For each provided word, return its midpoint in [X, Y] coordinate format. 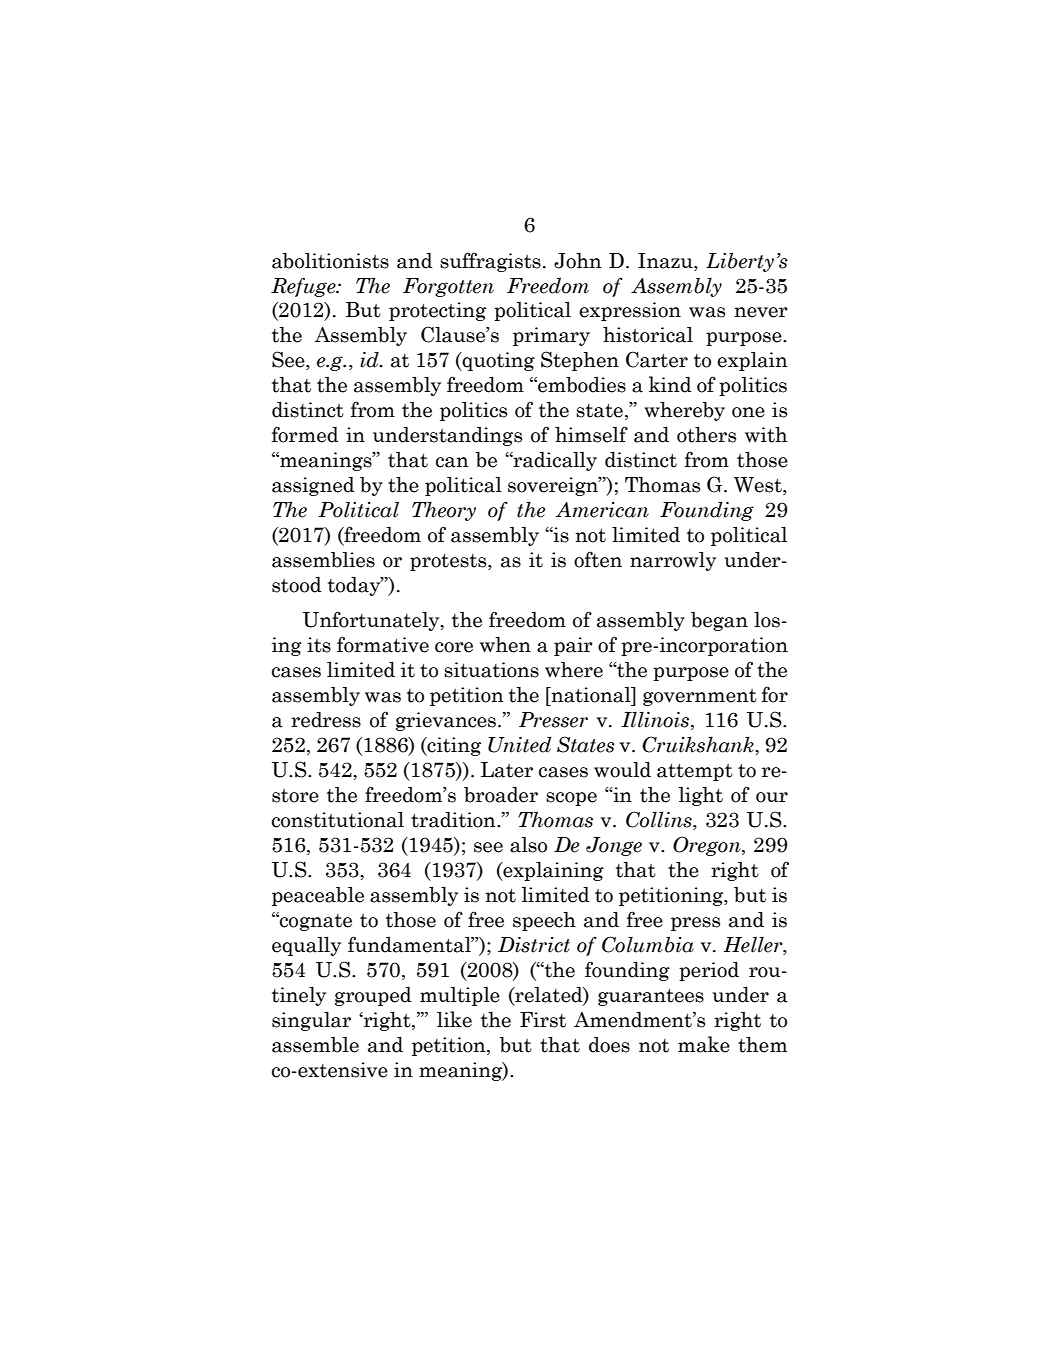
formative [383, 644]
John [578, 260]
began [719, 621]
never [761, 312]
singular [311, 1021]
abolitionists [330, 260]
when [505, 644]
